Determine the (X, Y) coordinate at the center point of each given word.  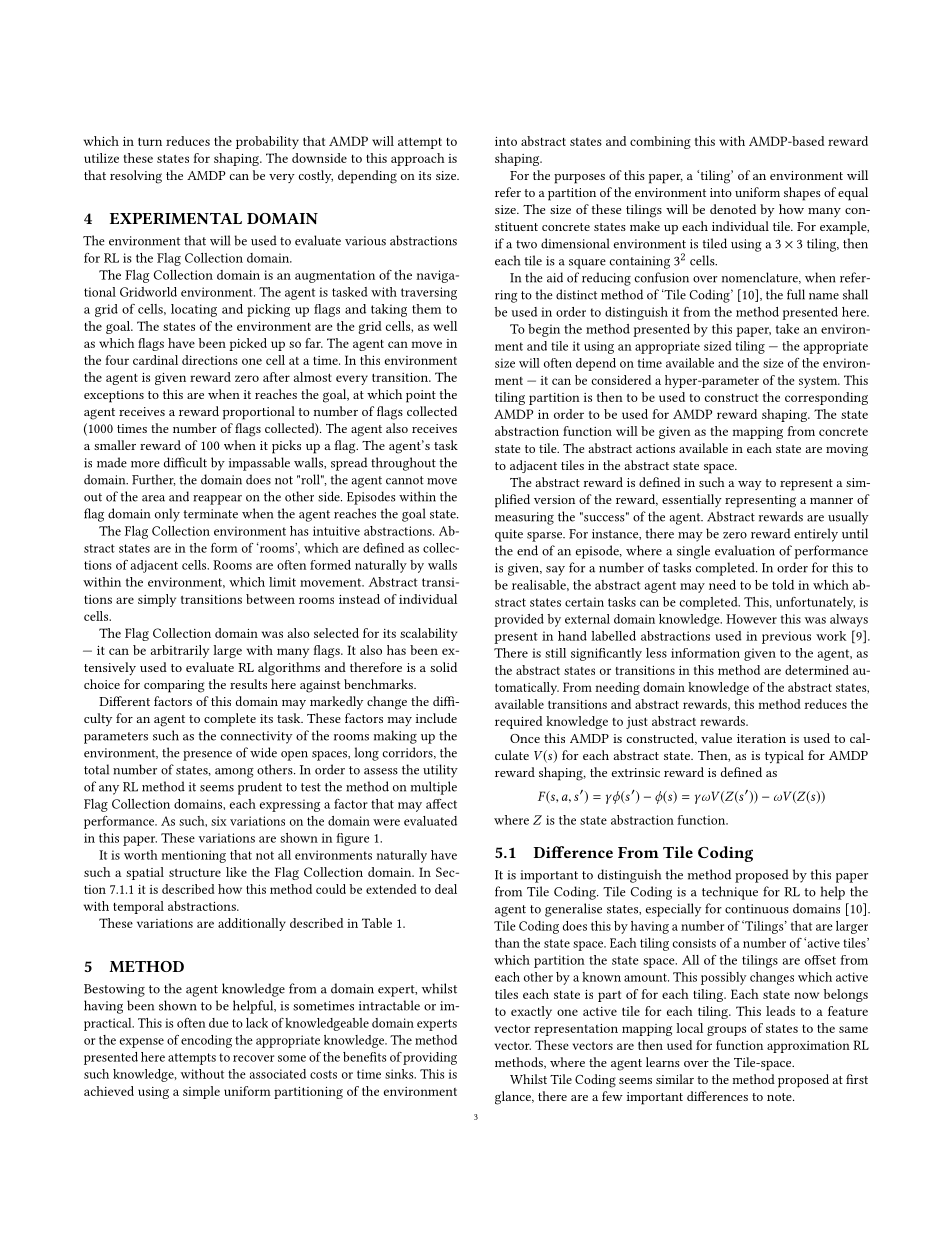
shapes (802, 194)
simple (201, 1092)
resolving (136, 177)
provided (519, 620)
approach (418, 159)
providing (430, 1058)
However (751, 619)
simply (157, 600)
